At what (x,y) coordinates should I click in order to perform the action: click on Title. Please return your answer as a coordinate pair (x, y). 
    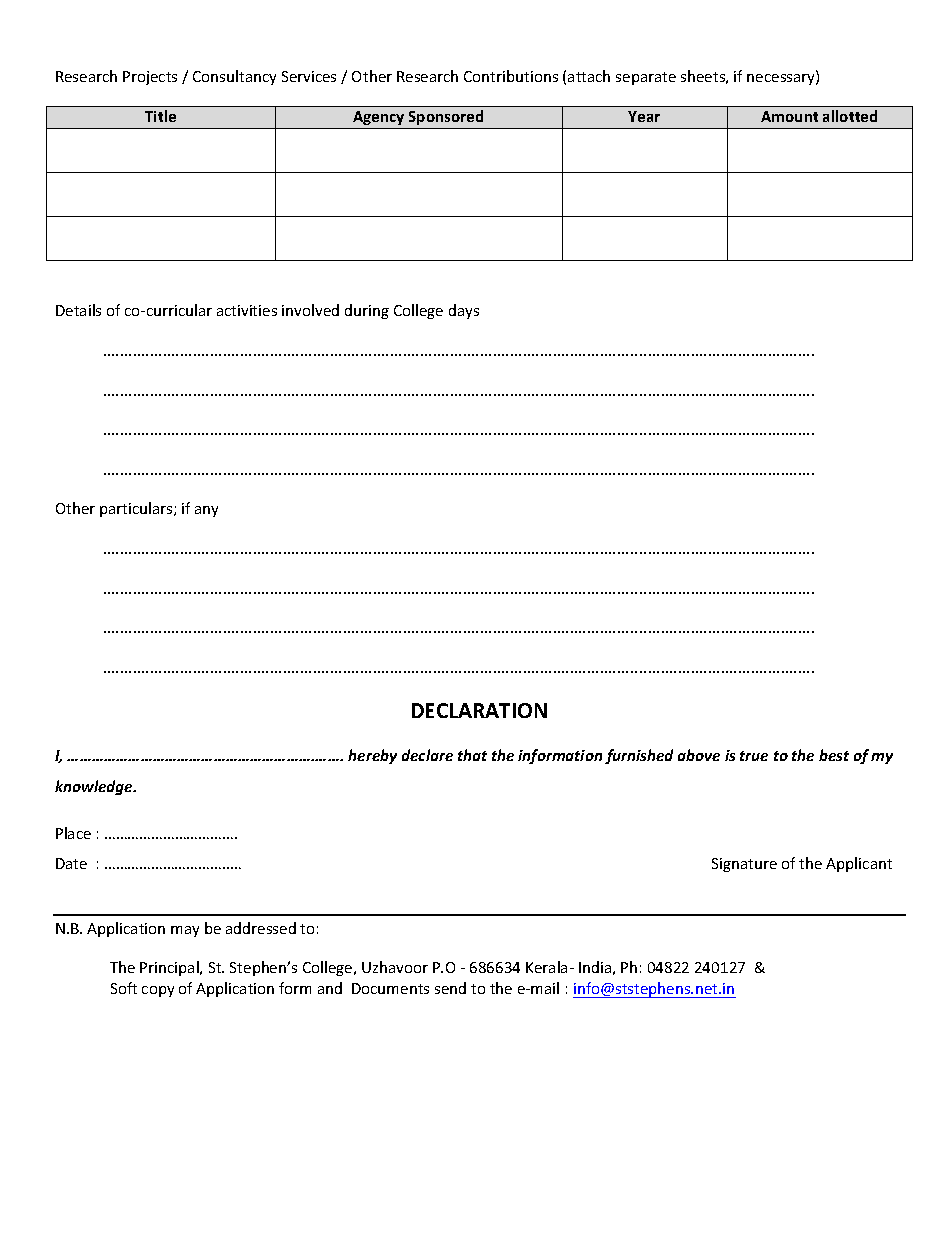
    Looking at the image, I should click on (160, 116).
